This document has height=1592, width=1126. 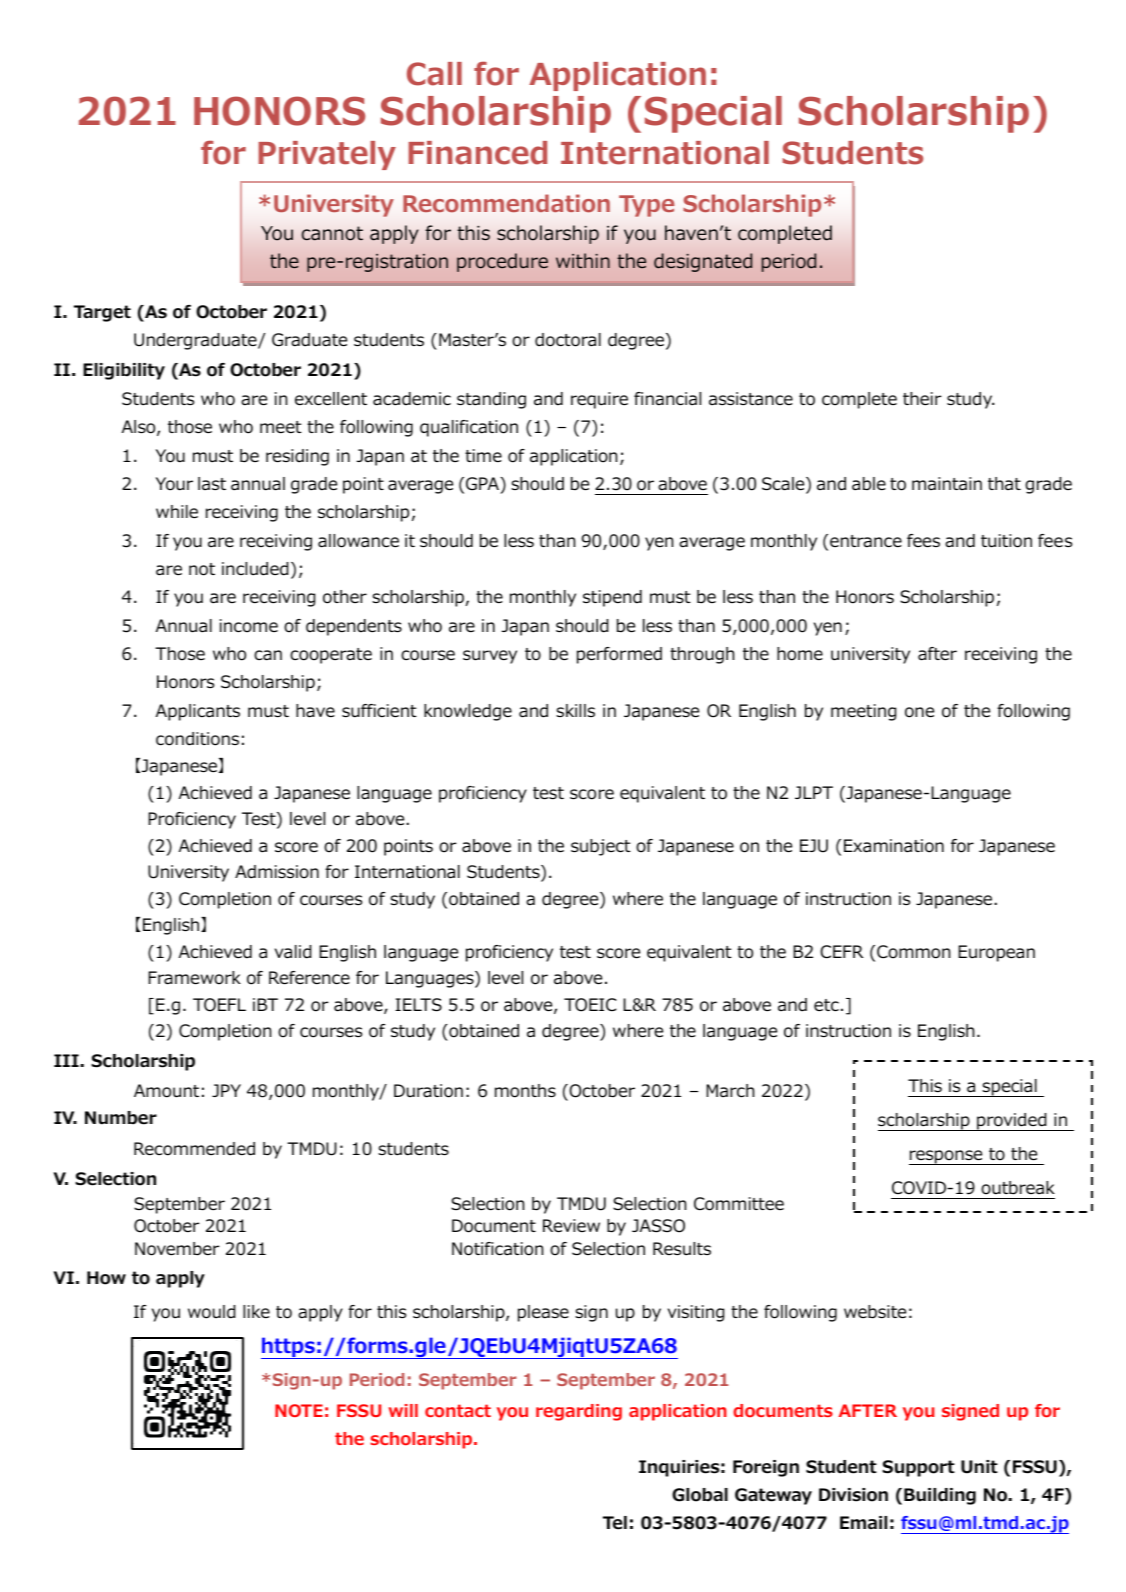 What do you see at coordinates (299, 1410) in the document?
I see `NOTE` at bounding box center [299, 1410].
